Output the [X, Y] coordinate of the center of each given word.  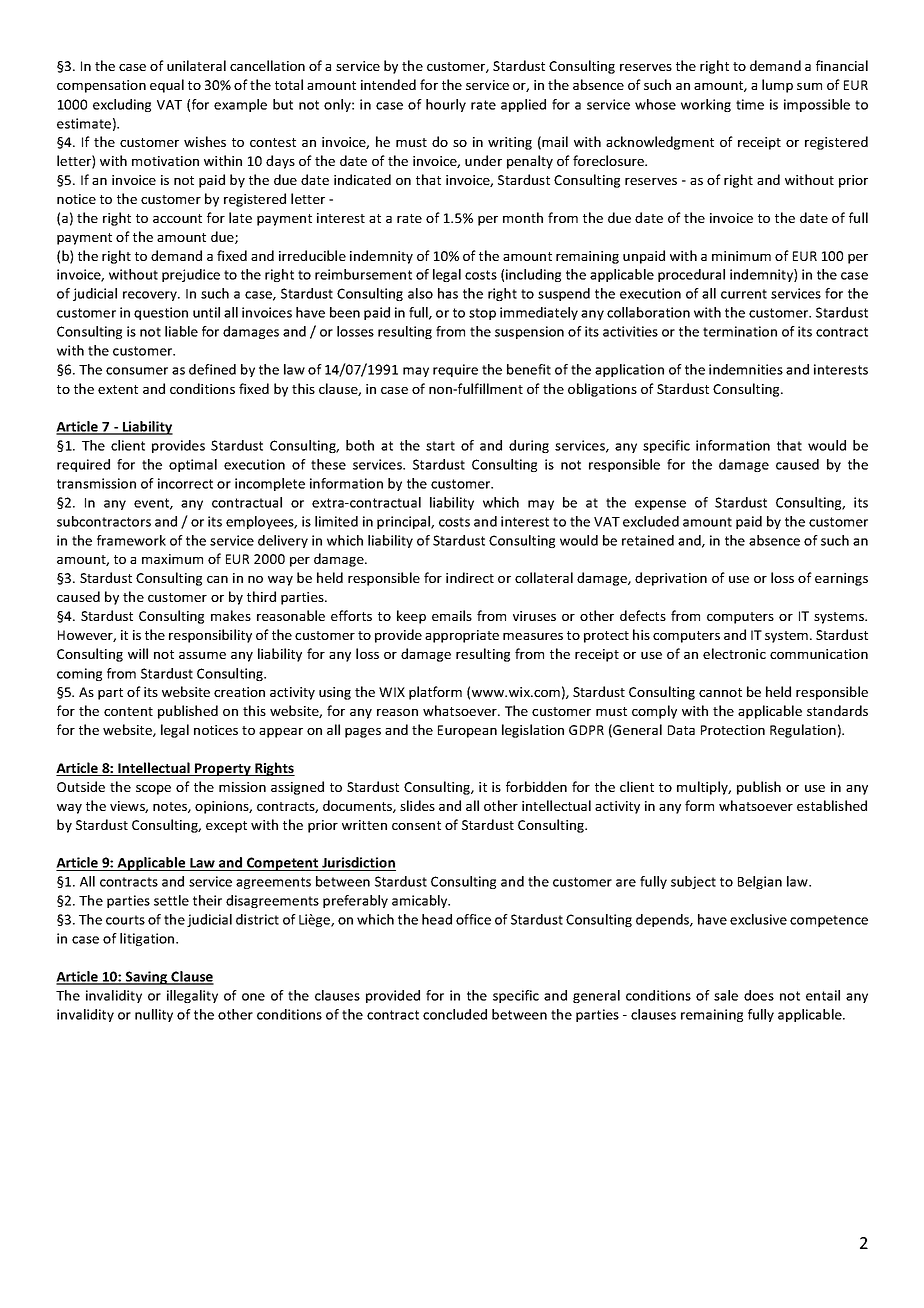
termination [740, 331]
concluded [455, 1014]
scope [153, 790]
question [161, 313]
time [750, 104]
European [467, 731]
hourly [446, 105]
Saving [147, 978]
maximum [172, 559]
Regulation [803, 731]
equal [167, 86]
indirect [470, 577]
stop [482, 314]
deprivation [671, 579]
